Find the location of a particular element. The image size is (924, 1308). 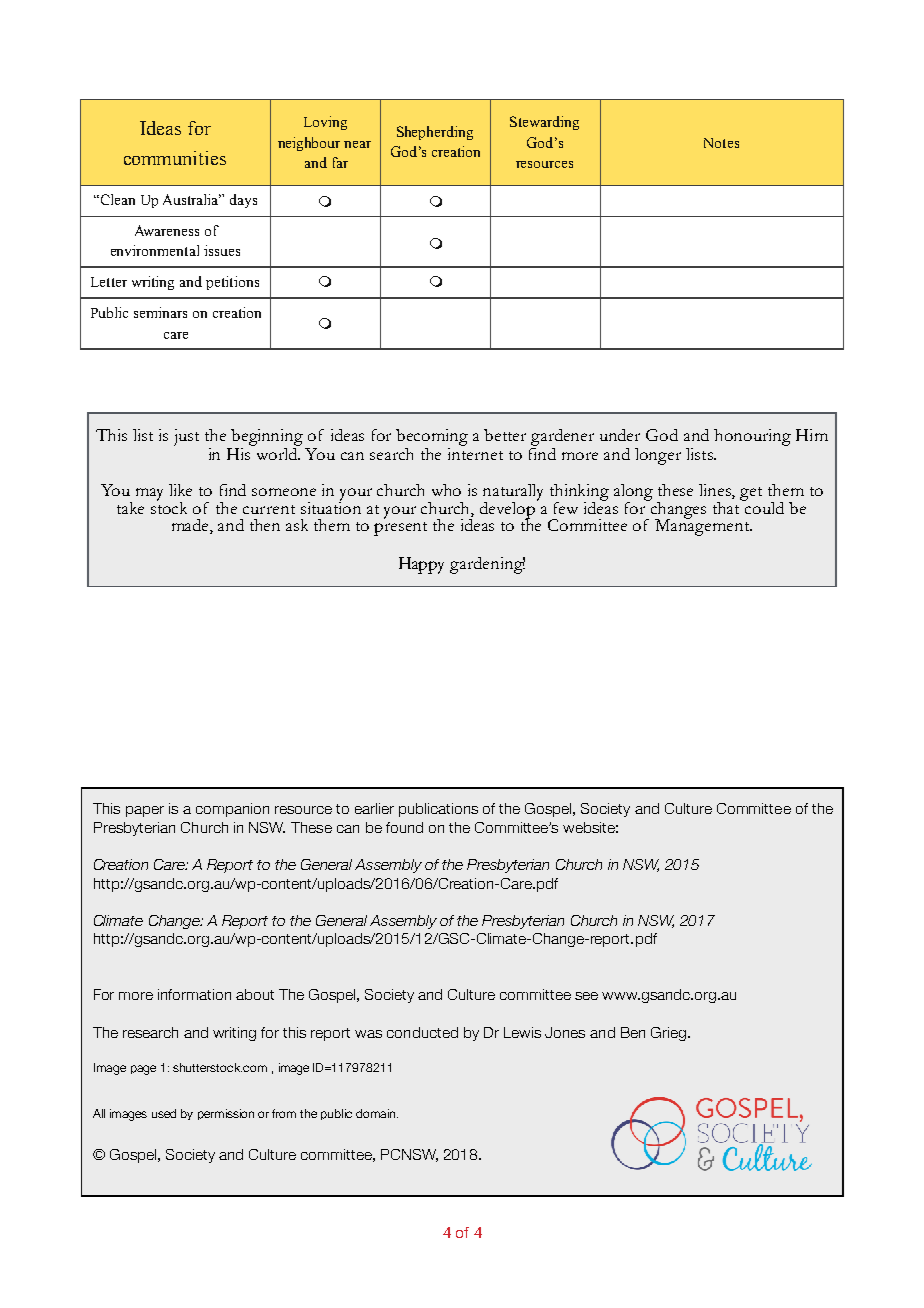

found is located at coordinates (404, 827).
